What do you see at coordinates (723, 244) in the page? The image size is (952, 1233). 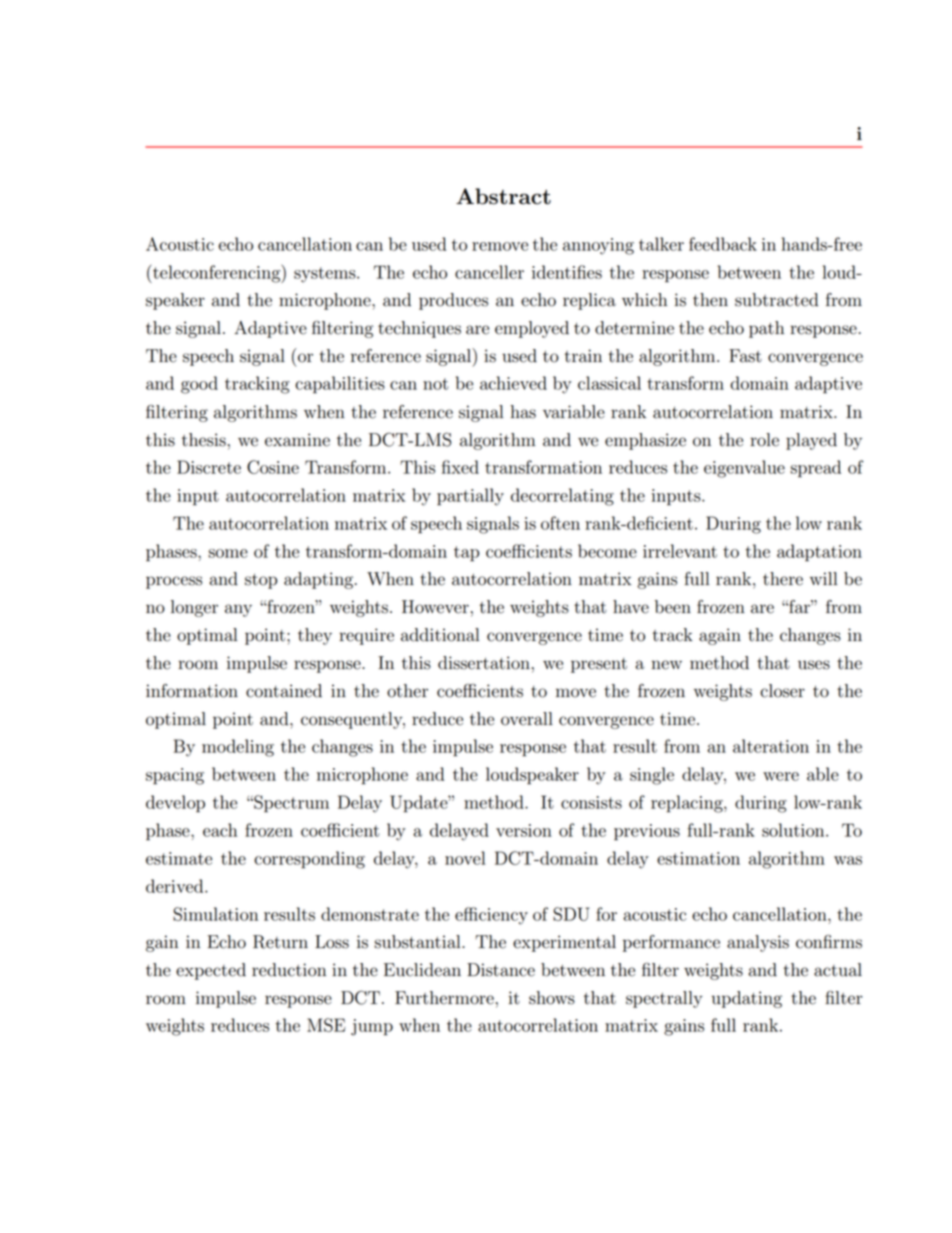 I see `feedback` at bounding box center [723, 244].
